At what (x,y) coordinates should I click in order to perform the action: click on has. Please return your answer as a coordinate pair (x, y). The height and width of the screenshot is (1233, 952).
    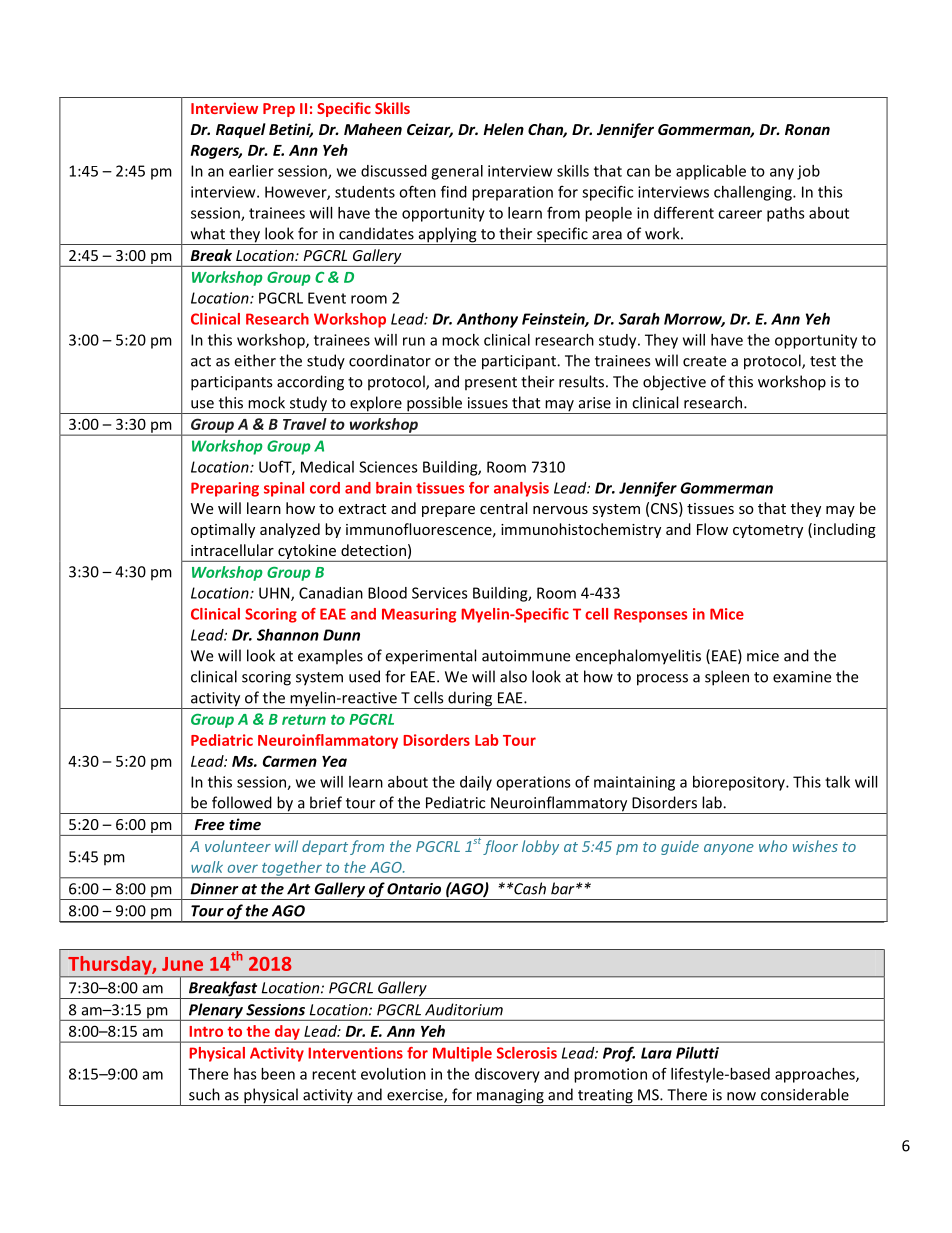
    Looking at the image, I should click on (245, 1074).
